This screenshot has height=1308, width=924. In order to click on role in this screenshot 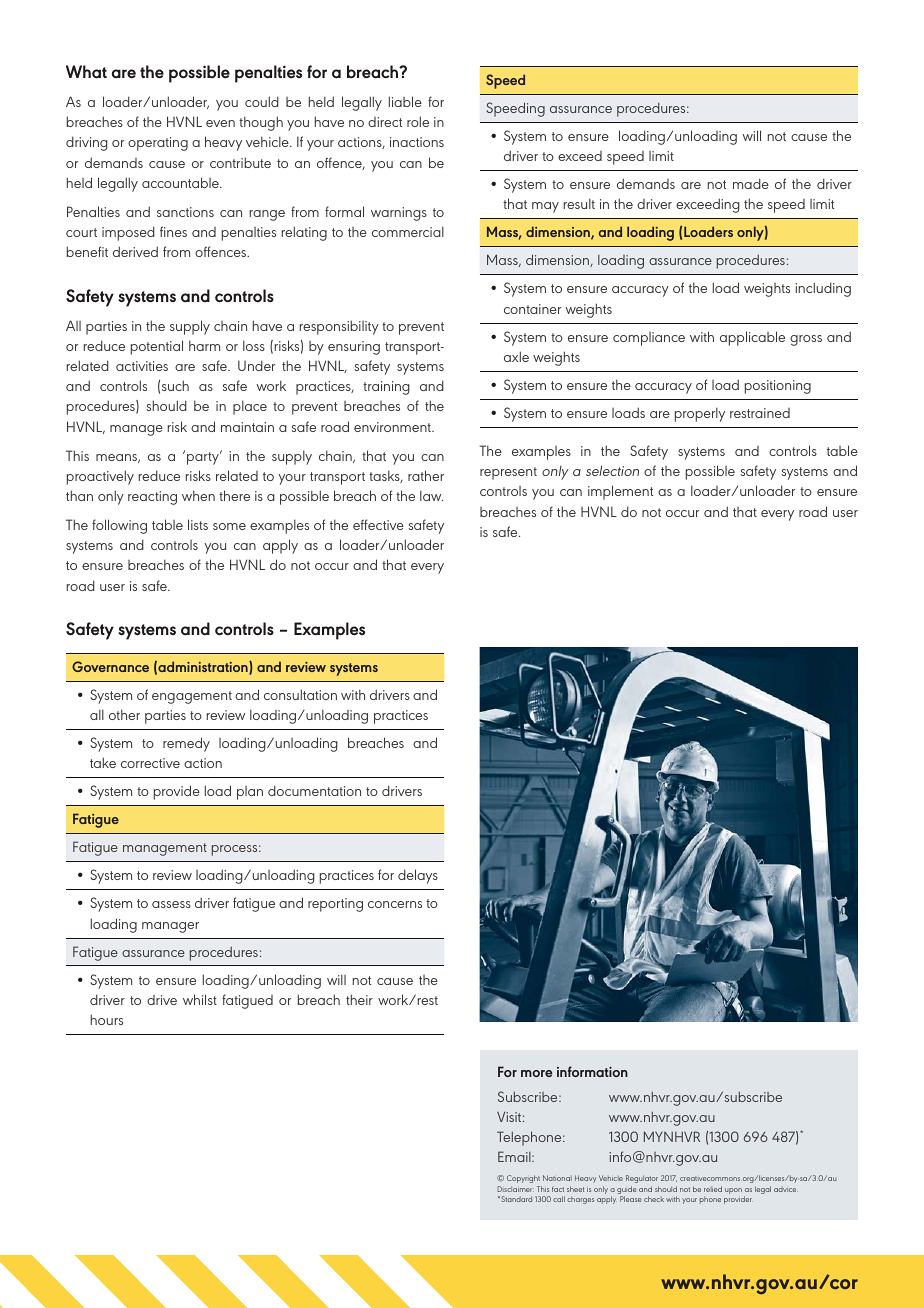, I will do `click(418, 121)`.
